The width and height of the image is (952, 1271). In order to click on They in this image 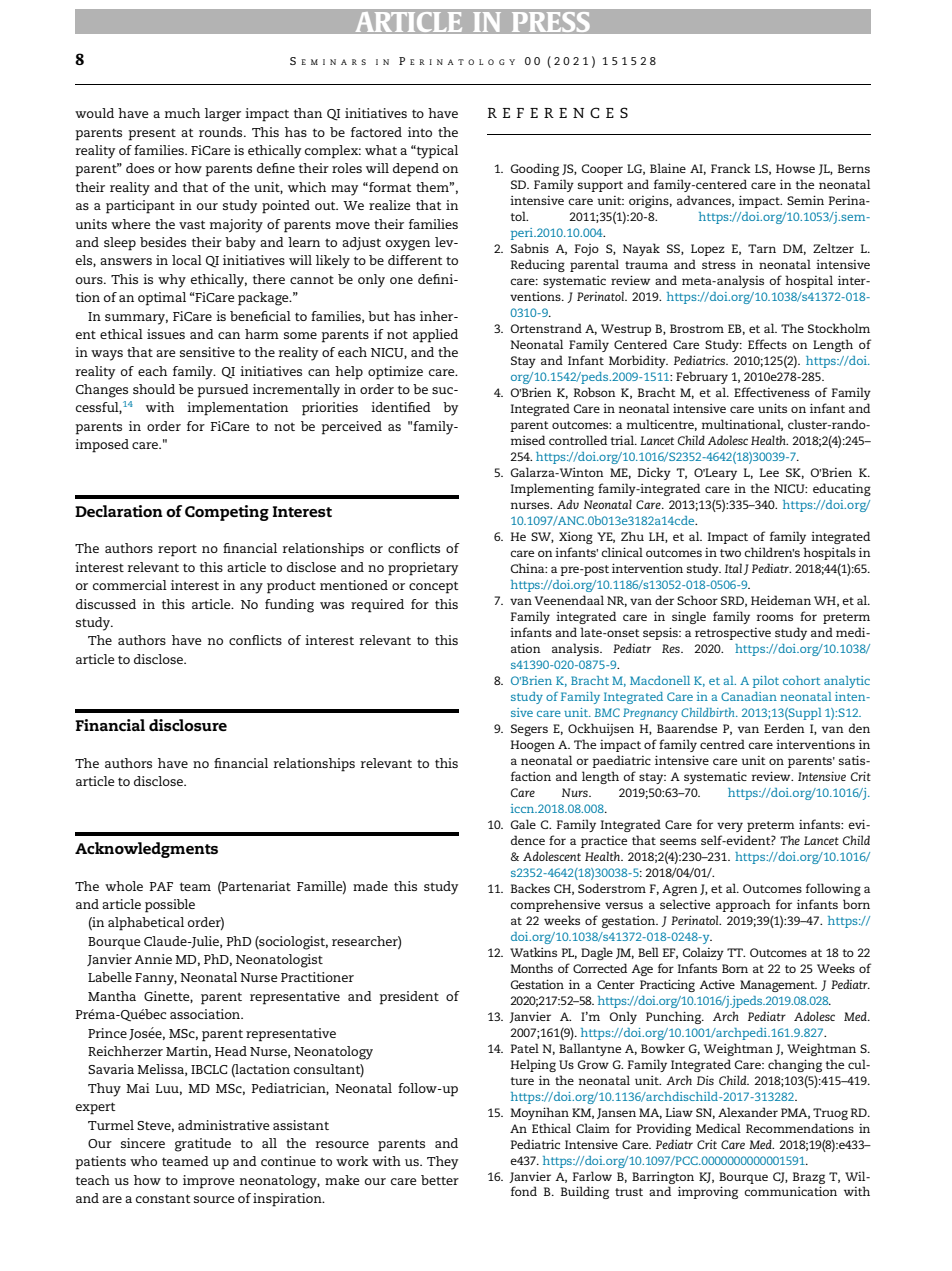, I will do `click(442, 1163)`.
